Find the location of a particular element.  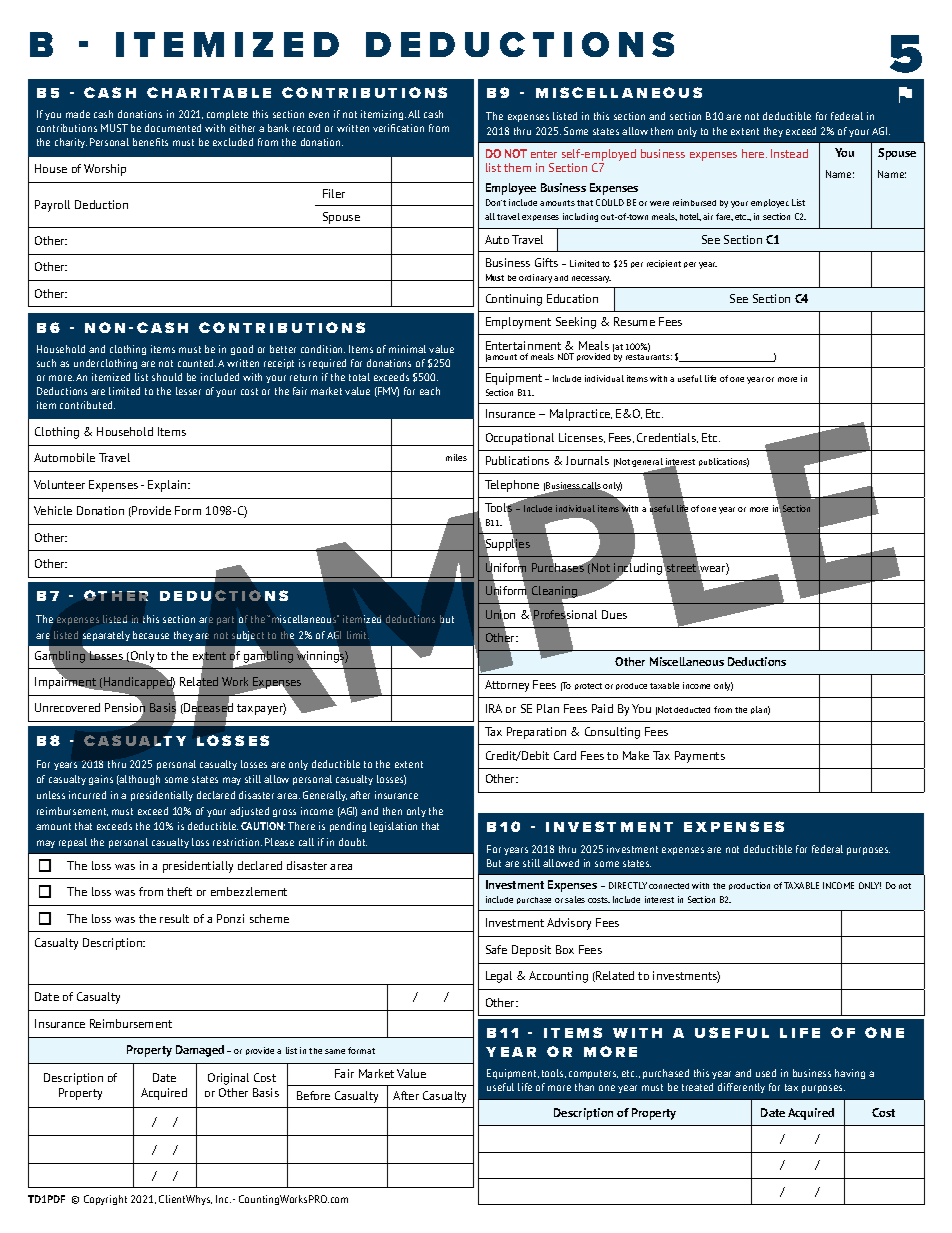

differently is located at coordinates (741, 1088).
